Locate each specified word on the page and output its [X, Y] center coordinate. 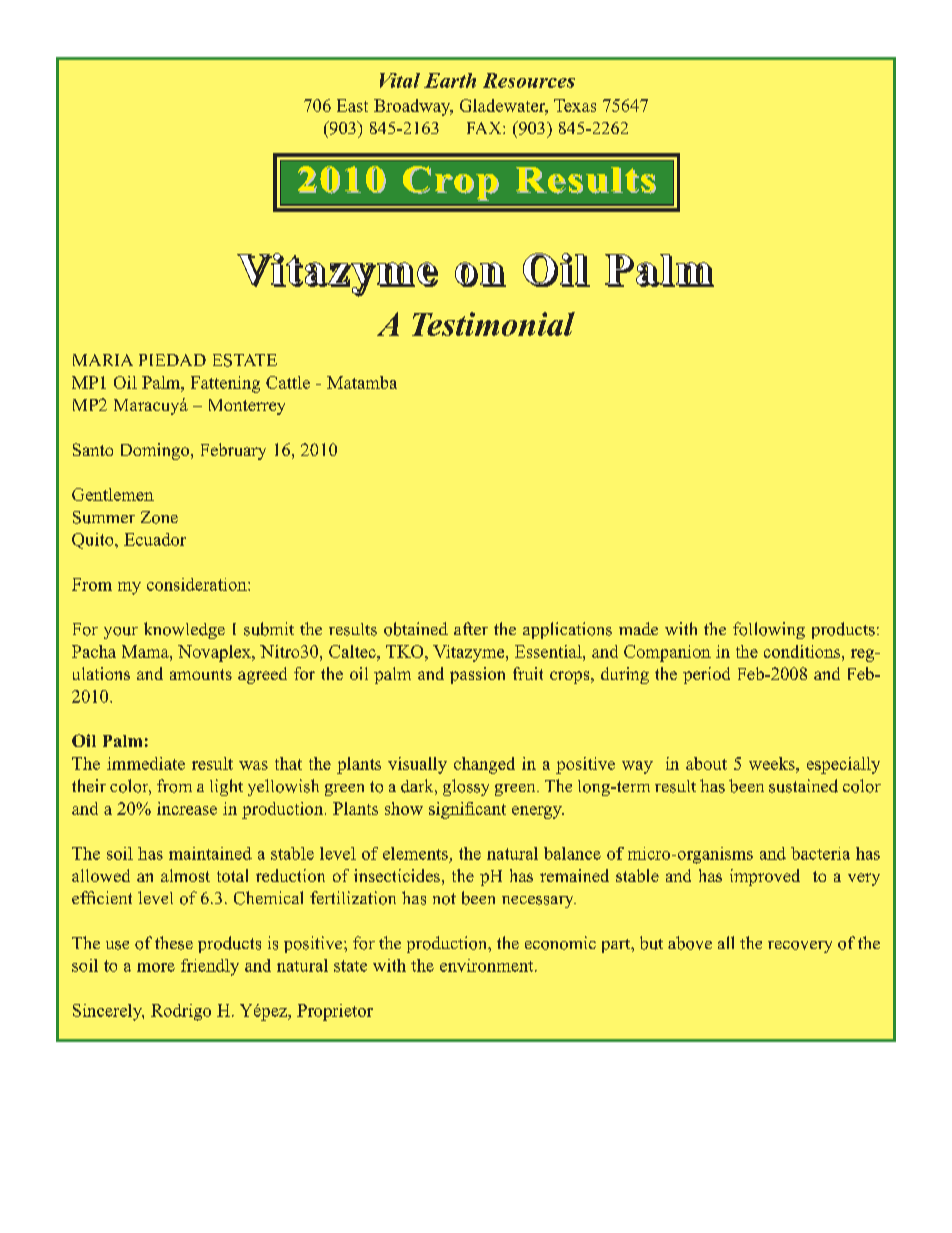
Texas [575, 105]
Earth [450, 80]
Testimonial [493, 324]
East [352, 105]
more [156, 967]
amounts [201, 674]
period [706, 675]
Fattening [225, 384]
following [769, 630]
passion [477, 675]
